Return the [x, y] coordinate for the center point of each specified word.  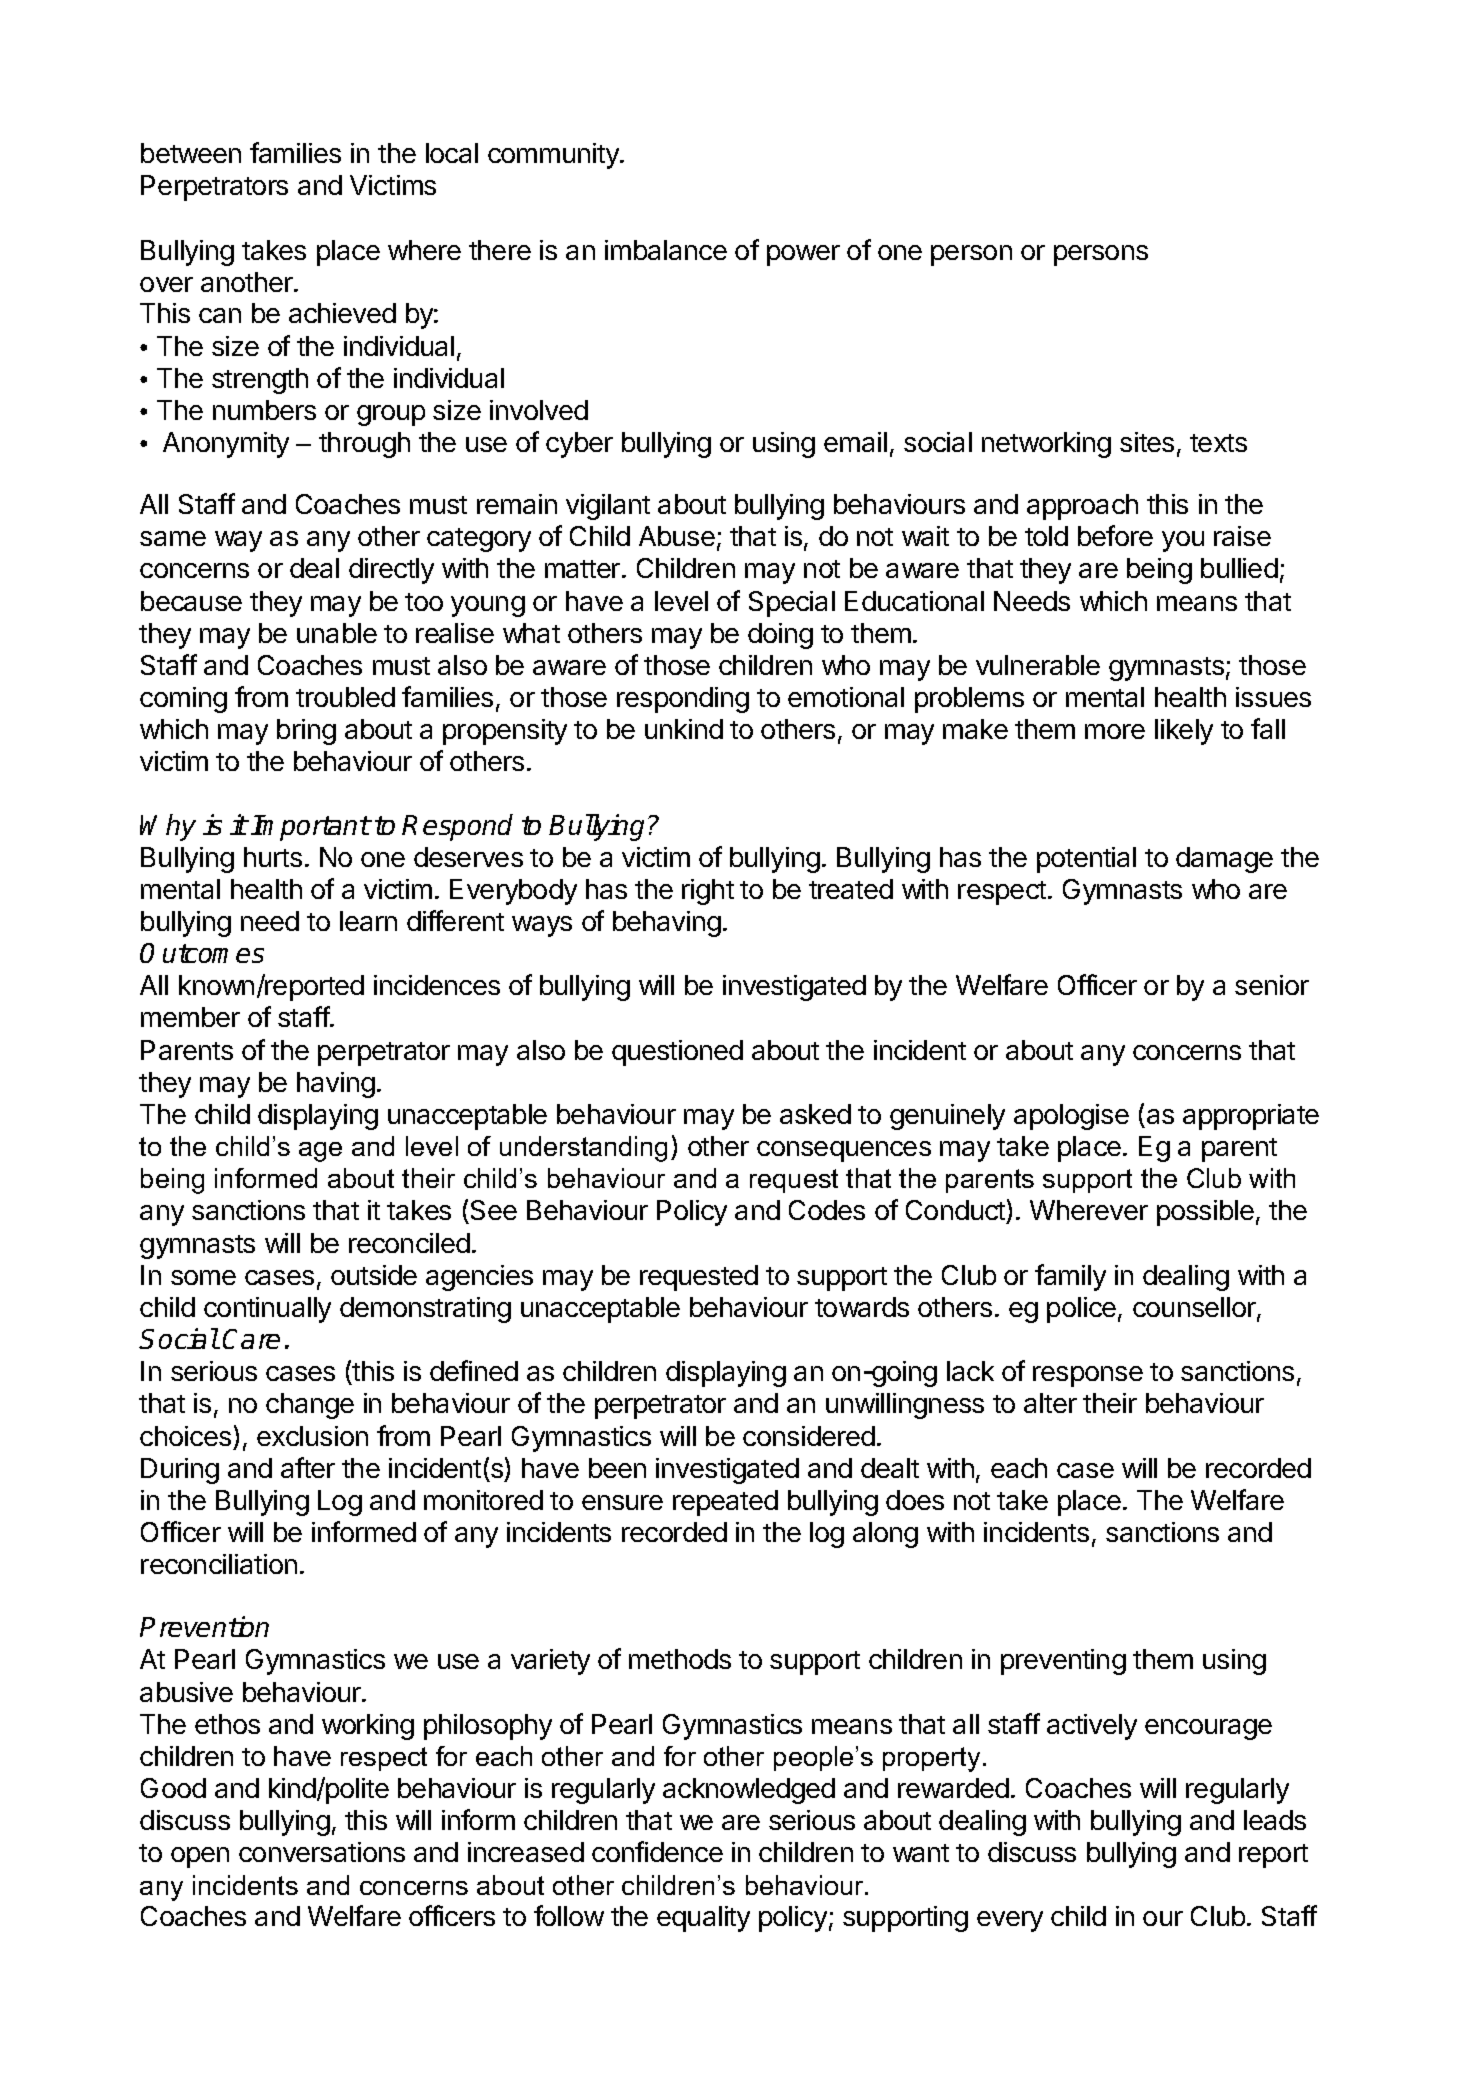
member [190, 1017]
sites [1147, 442]
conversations [322, 1852]
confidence [657, 1851]
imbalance [666, 250]
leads [1275, 1820]
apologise [1071, 1117]
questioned [677, 1053]
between [191, 153]
